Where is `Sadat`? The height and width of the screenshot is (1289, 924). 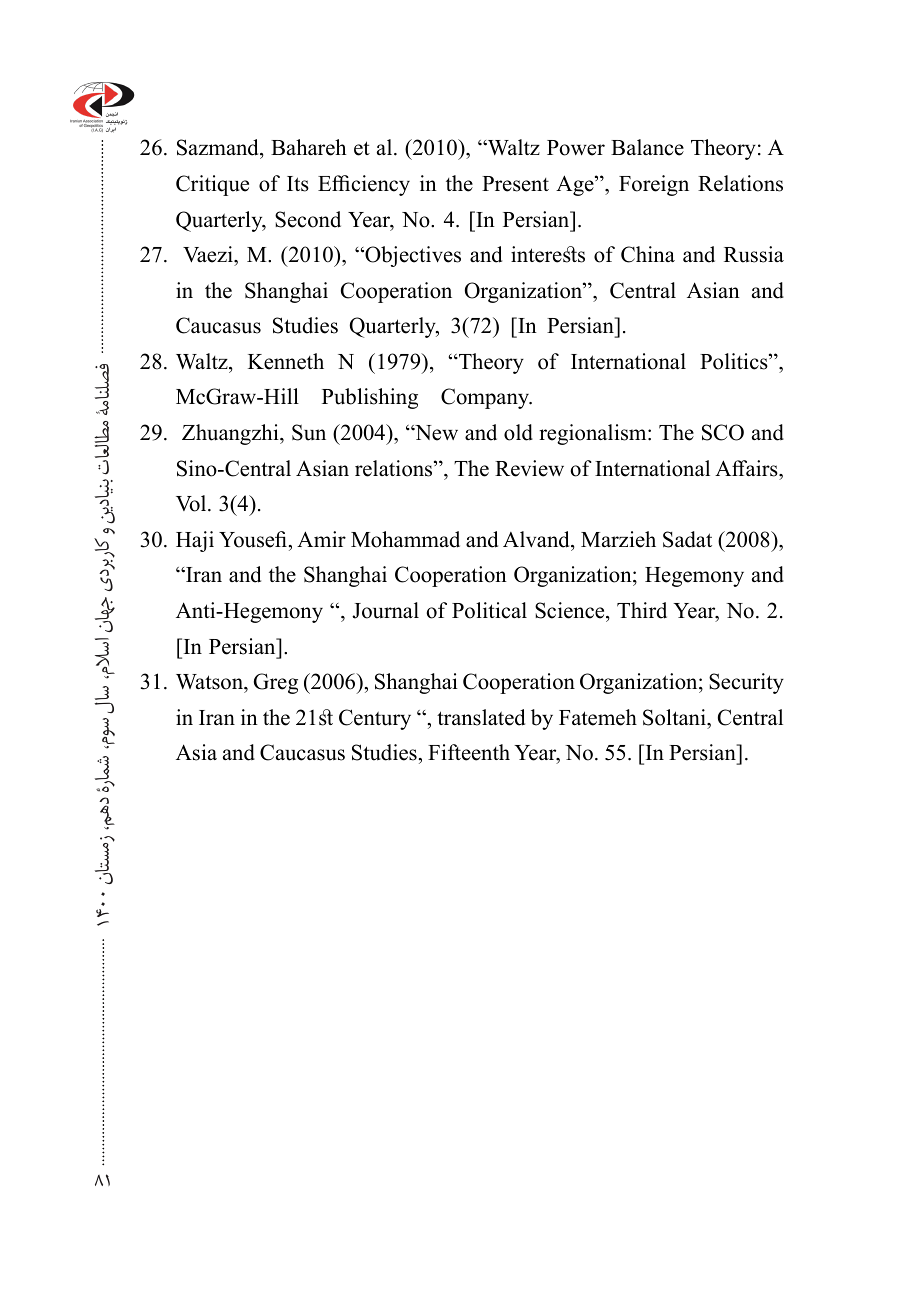 Sadat is located at coordinates (687, 539).
